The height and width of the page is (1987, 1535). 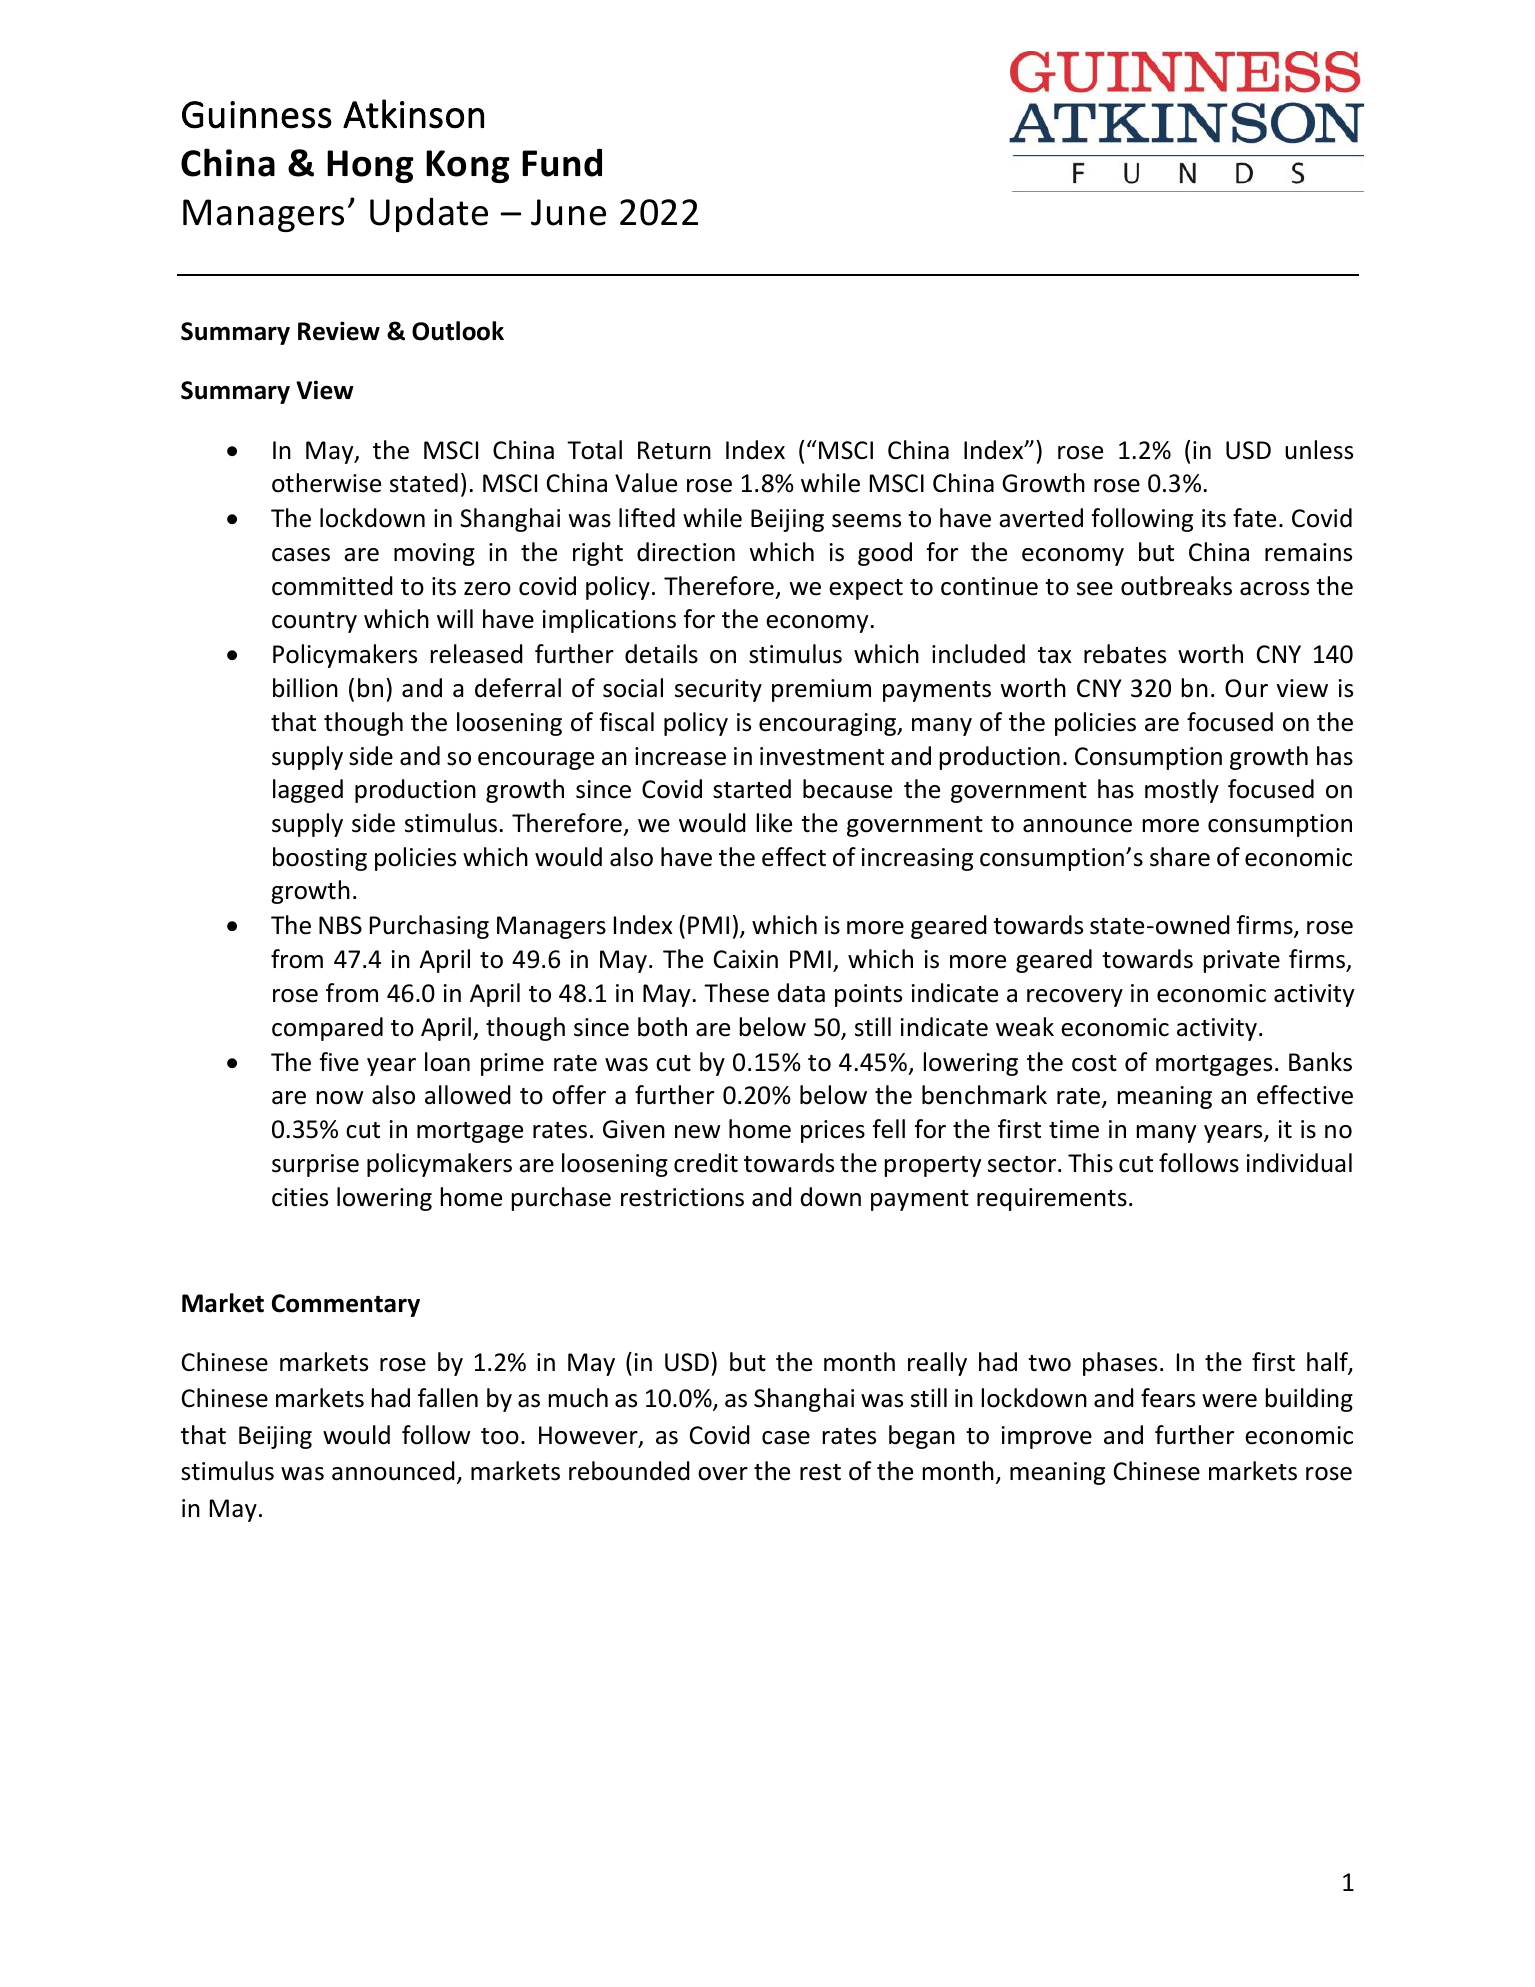 I want to click on fallen, so click(x=448, y=1398).
